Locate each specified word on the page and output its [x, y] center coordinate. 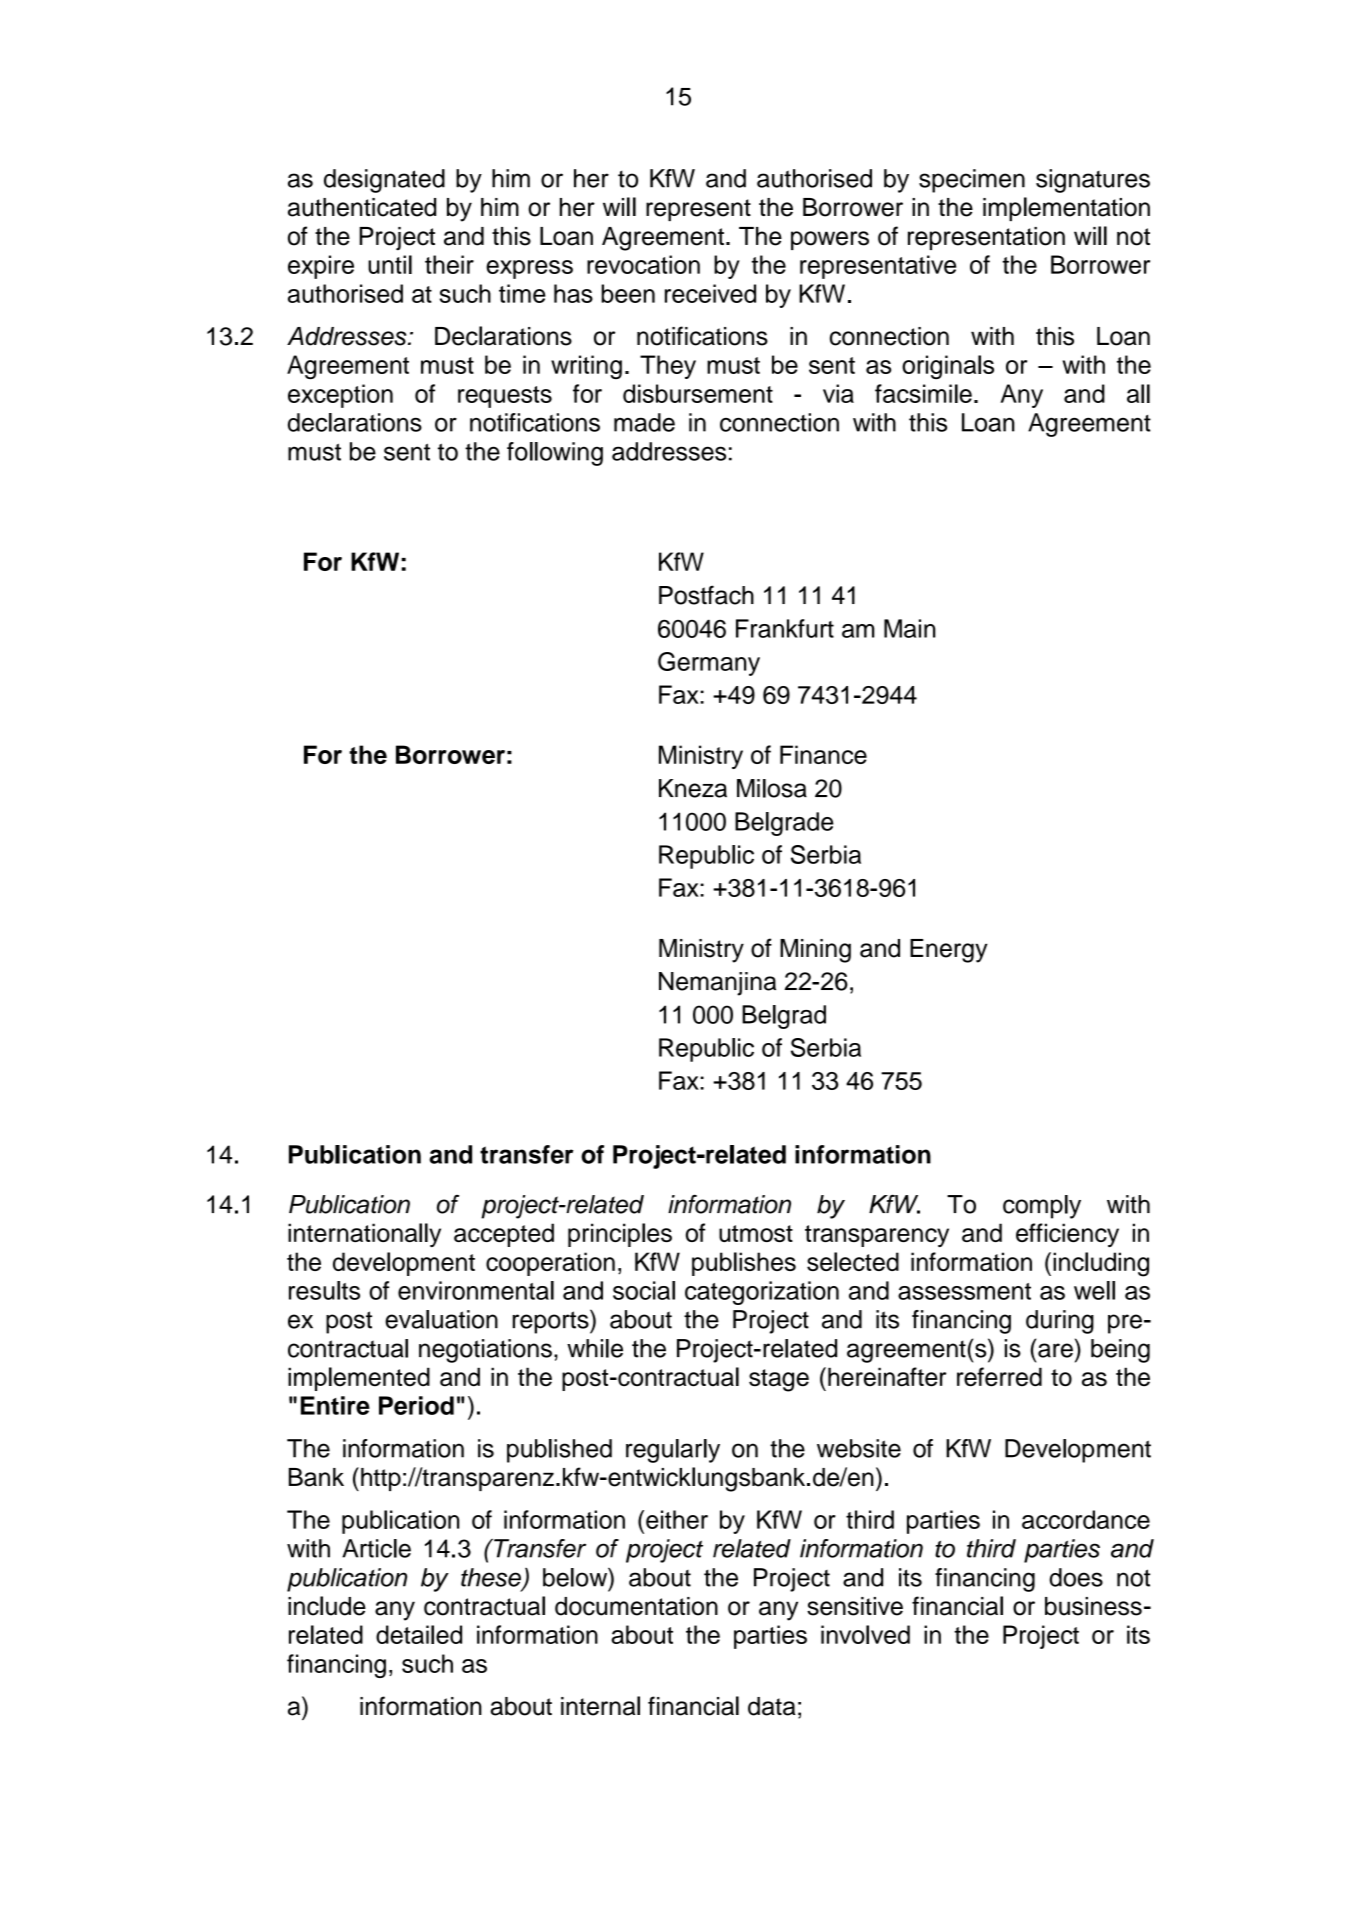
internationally [364, 1235]
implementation [1066, 209]
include [327, 1606]
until [390, 264]
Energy [949, 951]
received [710, 293]
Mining [815, 951]
